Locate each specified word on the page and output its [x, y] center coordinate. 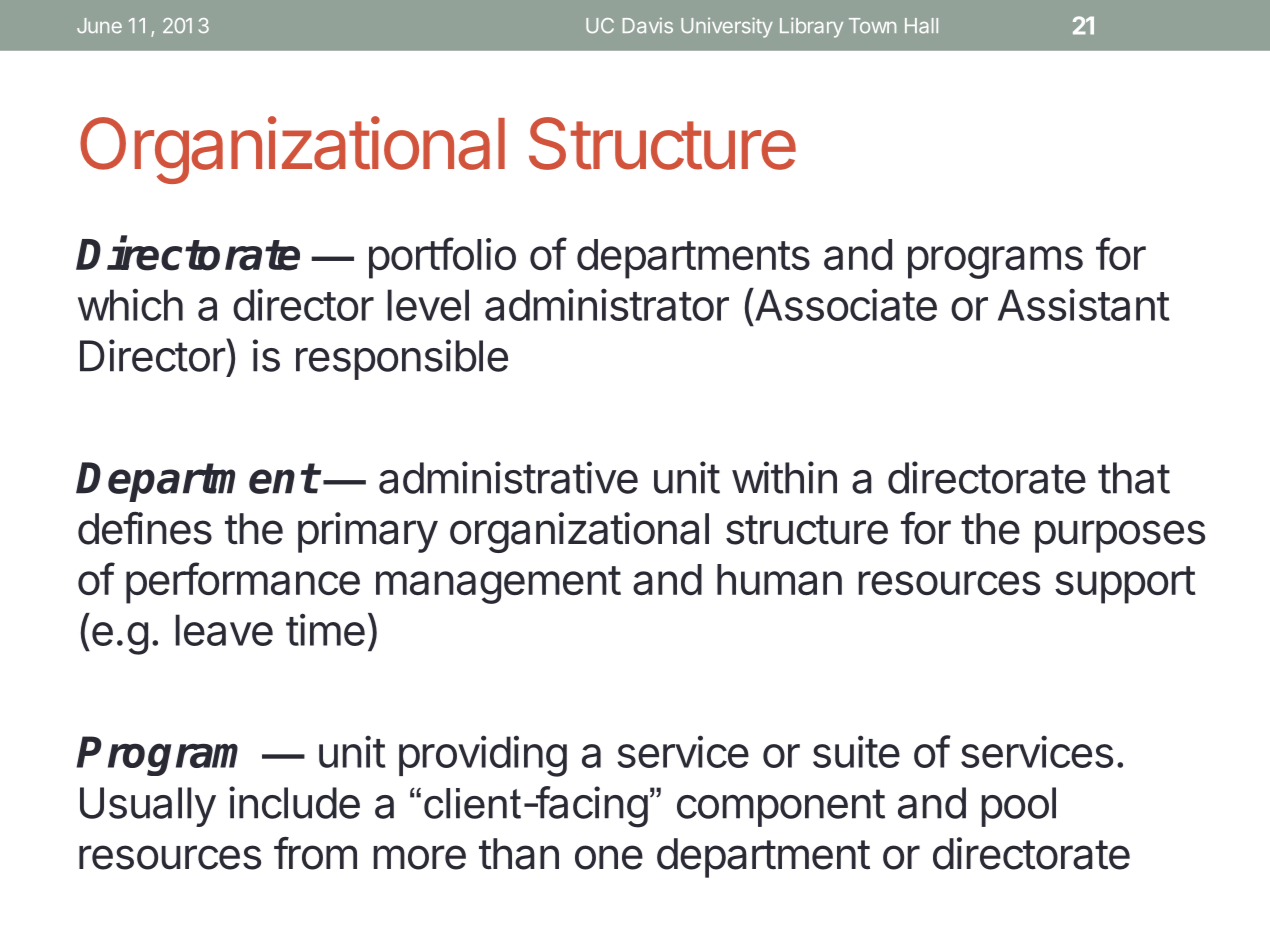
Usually [148, 807]
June [99, 25]
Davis [648, 25]
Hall [921, 25]
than [519, 854]
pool [1018, 807]
